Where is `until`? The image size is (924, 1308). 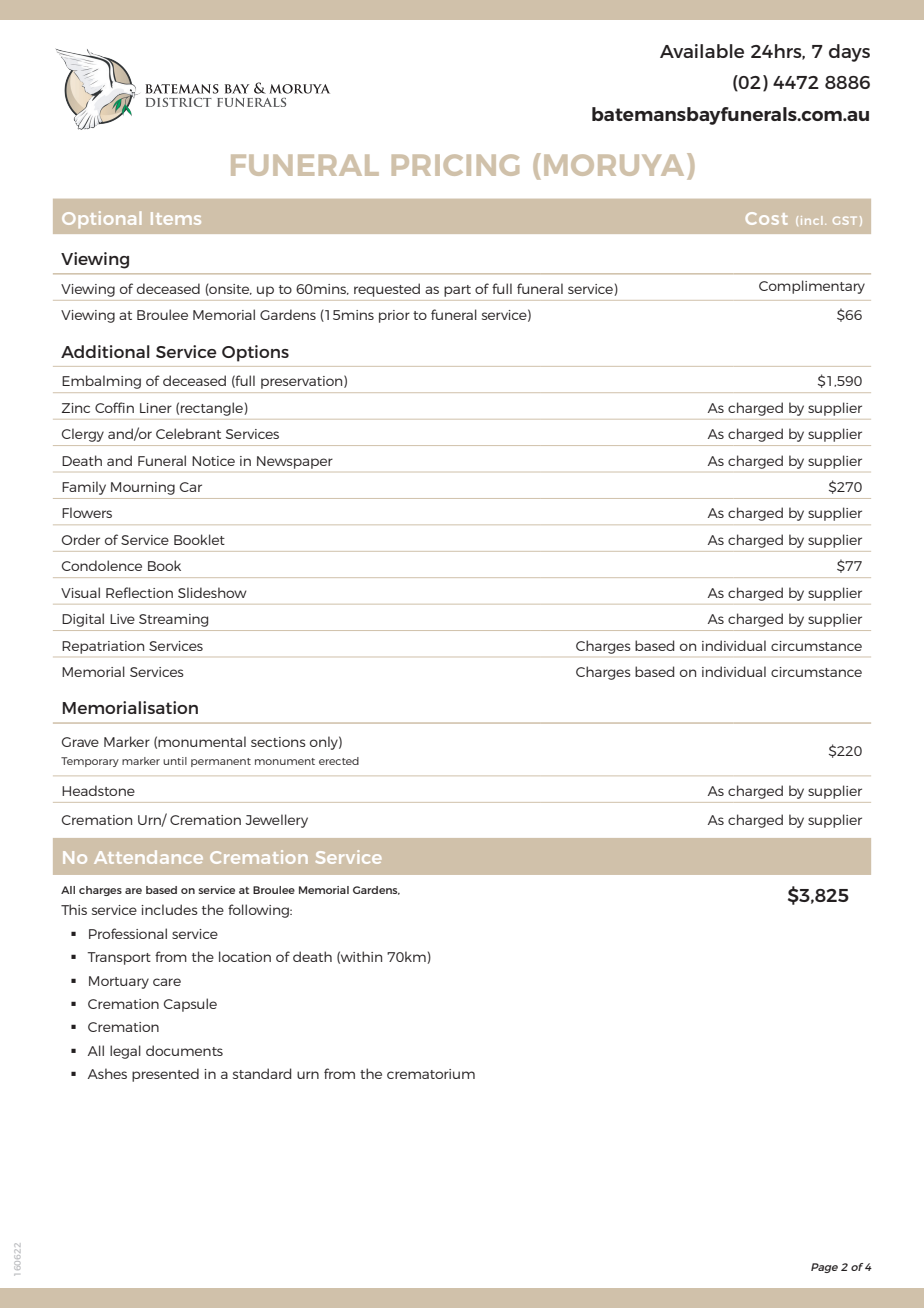 until is located at coordinates (175, 761).
